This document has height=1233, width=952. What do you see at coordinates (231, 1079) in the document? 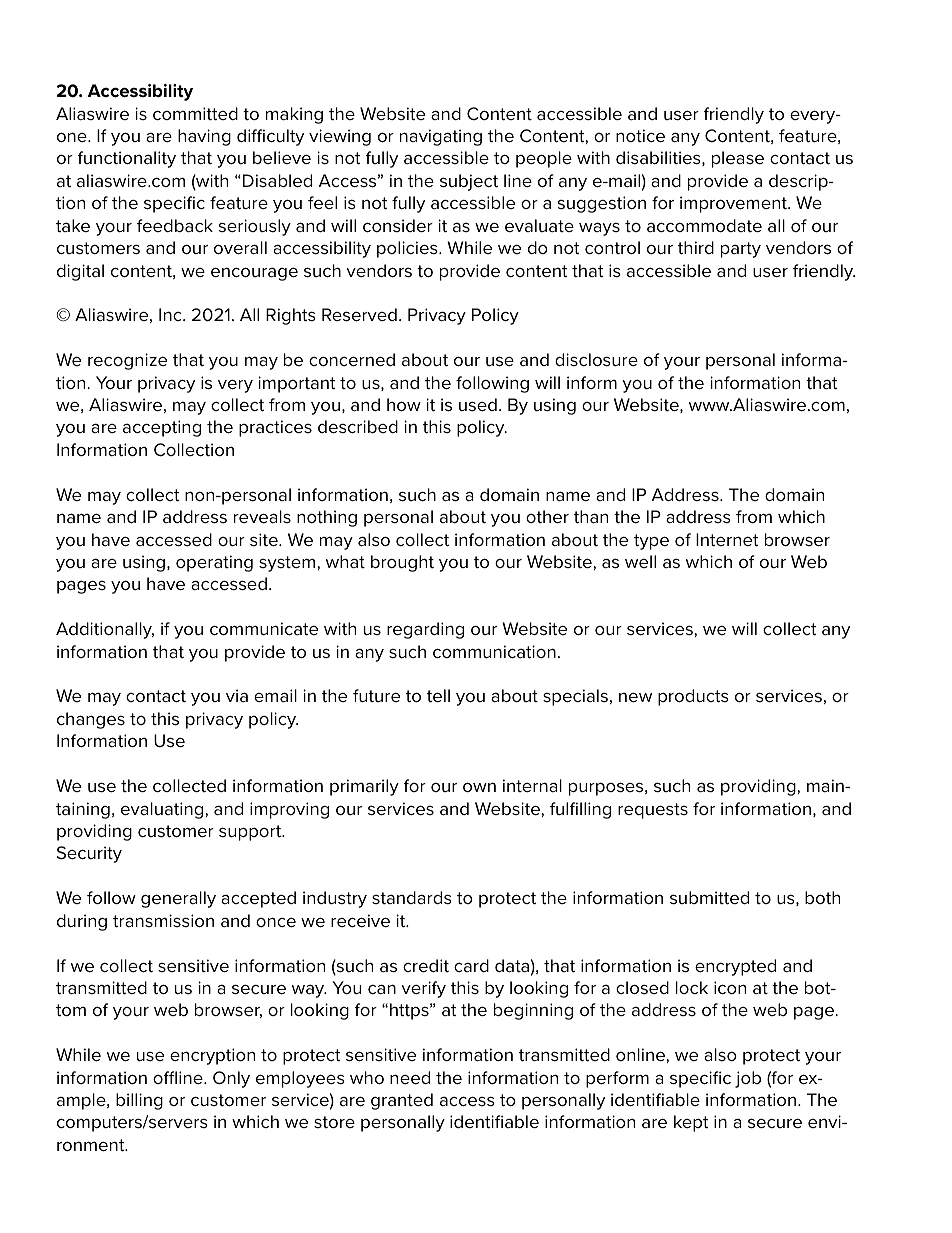
I see `Only` at bounding box center [231, 1079].
